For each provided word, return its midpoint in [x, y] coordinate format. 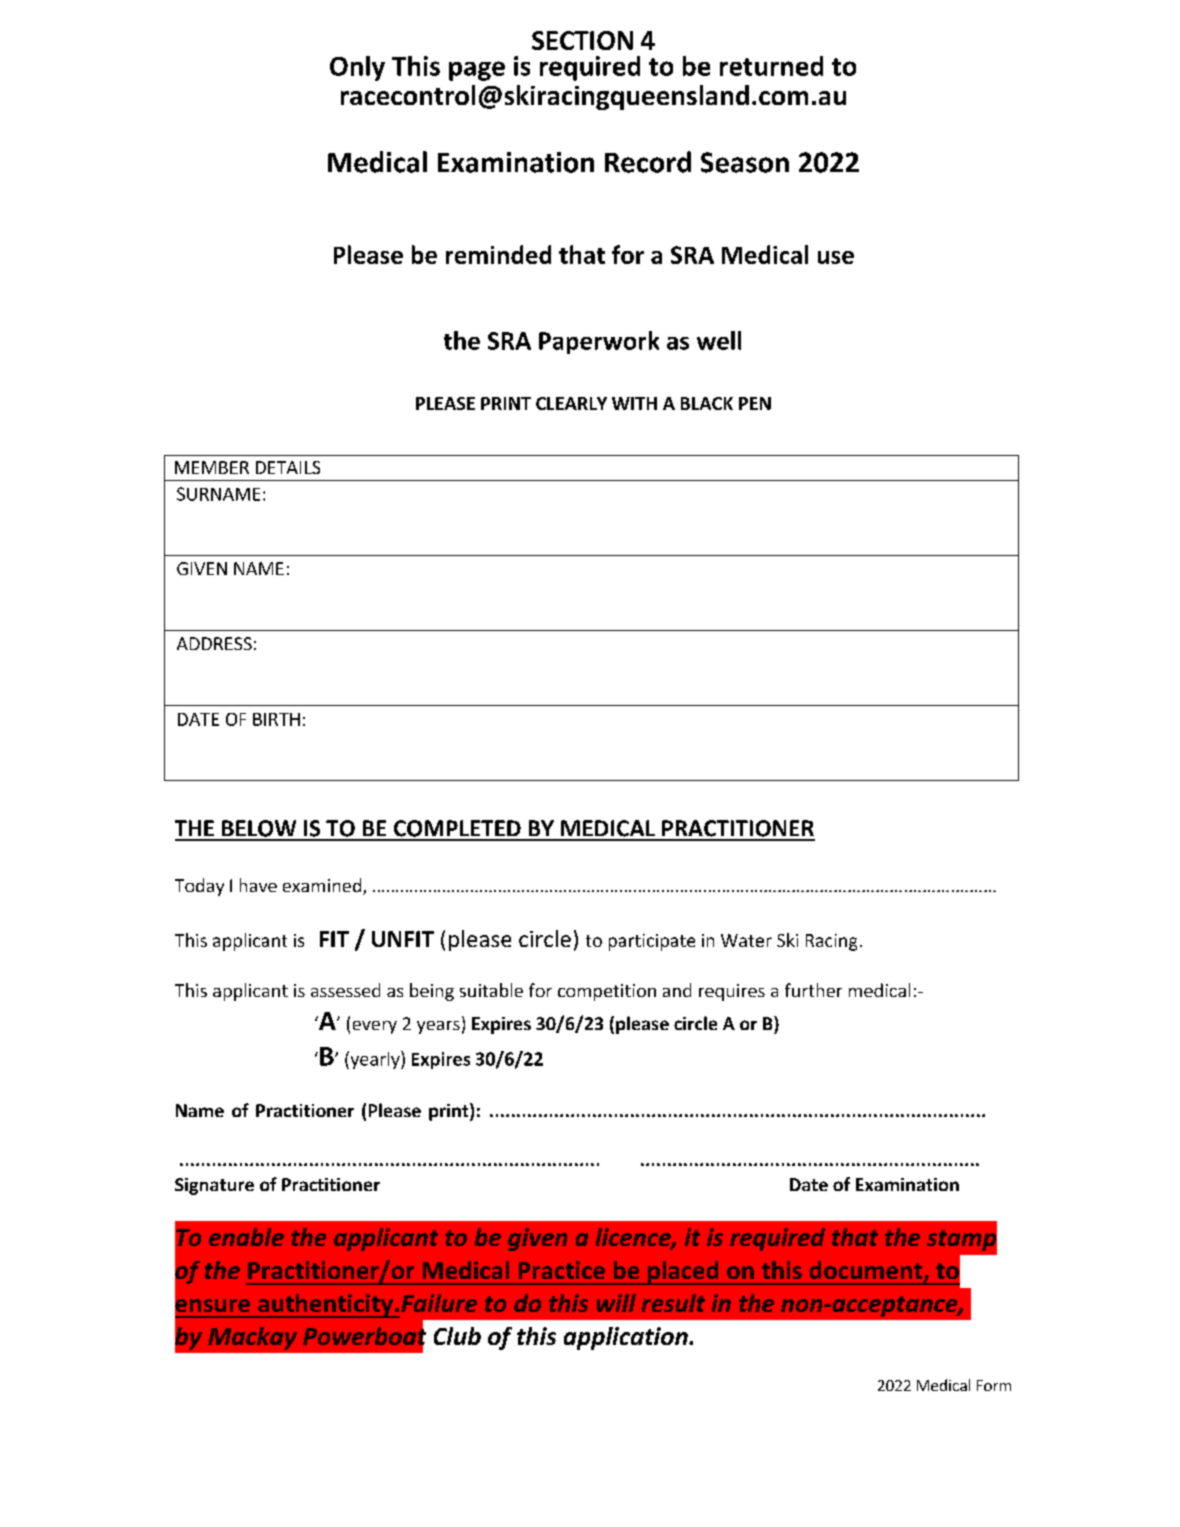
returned [771, 66]
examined [323, 886]
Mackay [252, 1338]
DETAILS [288, 467]
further [813, 990]
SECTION [582, 40]
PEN [755, 403]
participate [652, 942]
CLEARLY [571, 403]
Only [357, 68]
